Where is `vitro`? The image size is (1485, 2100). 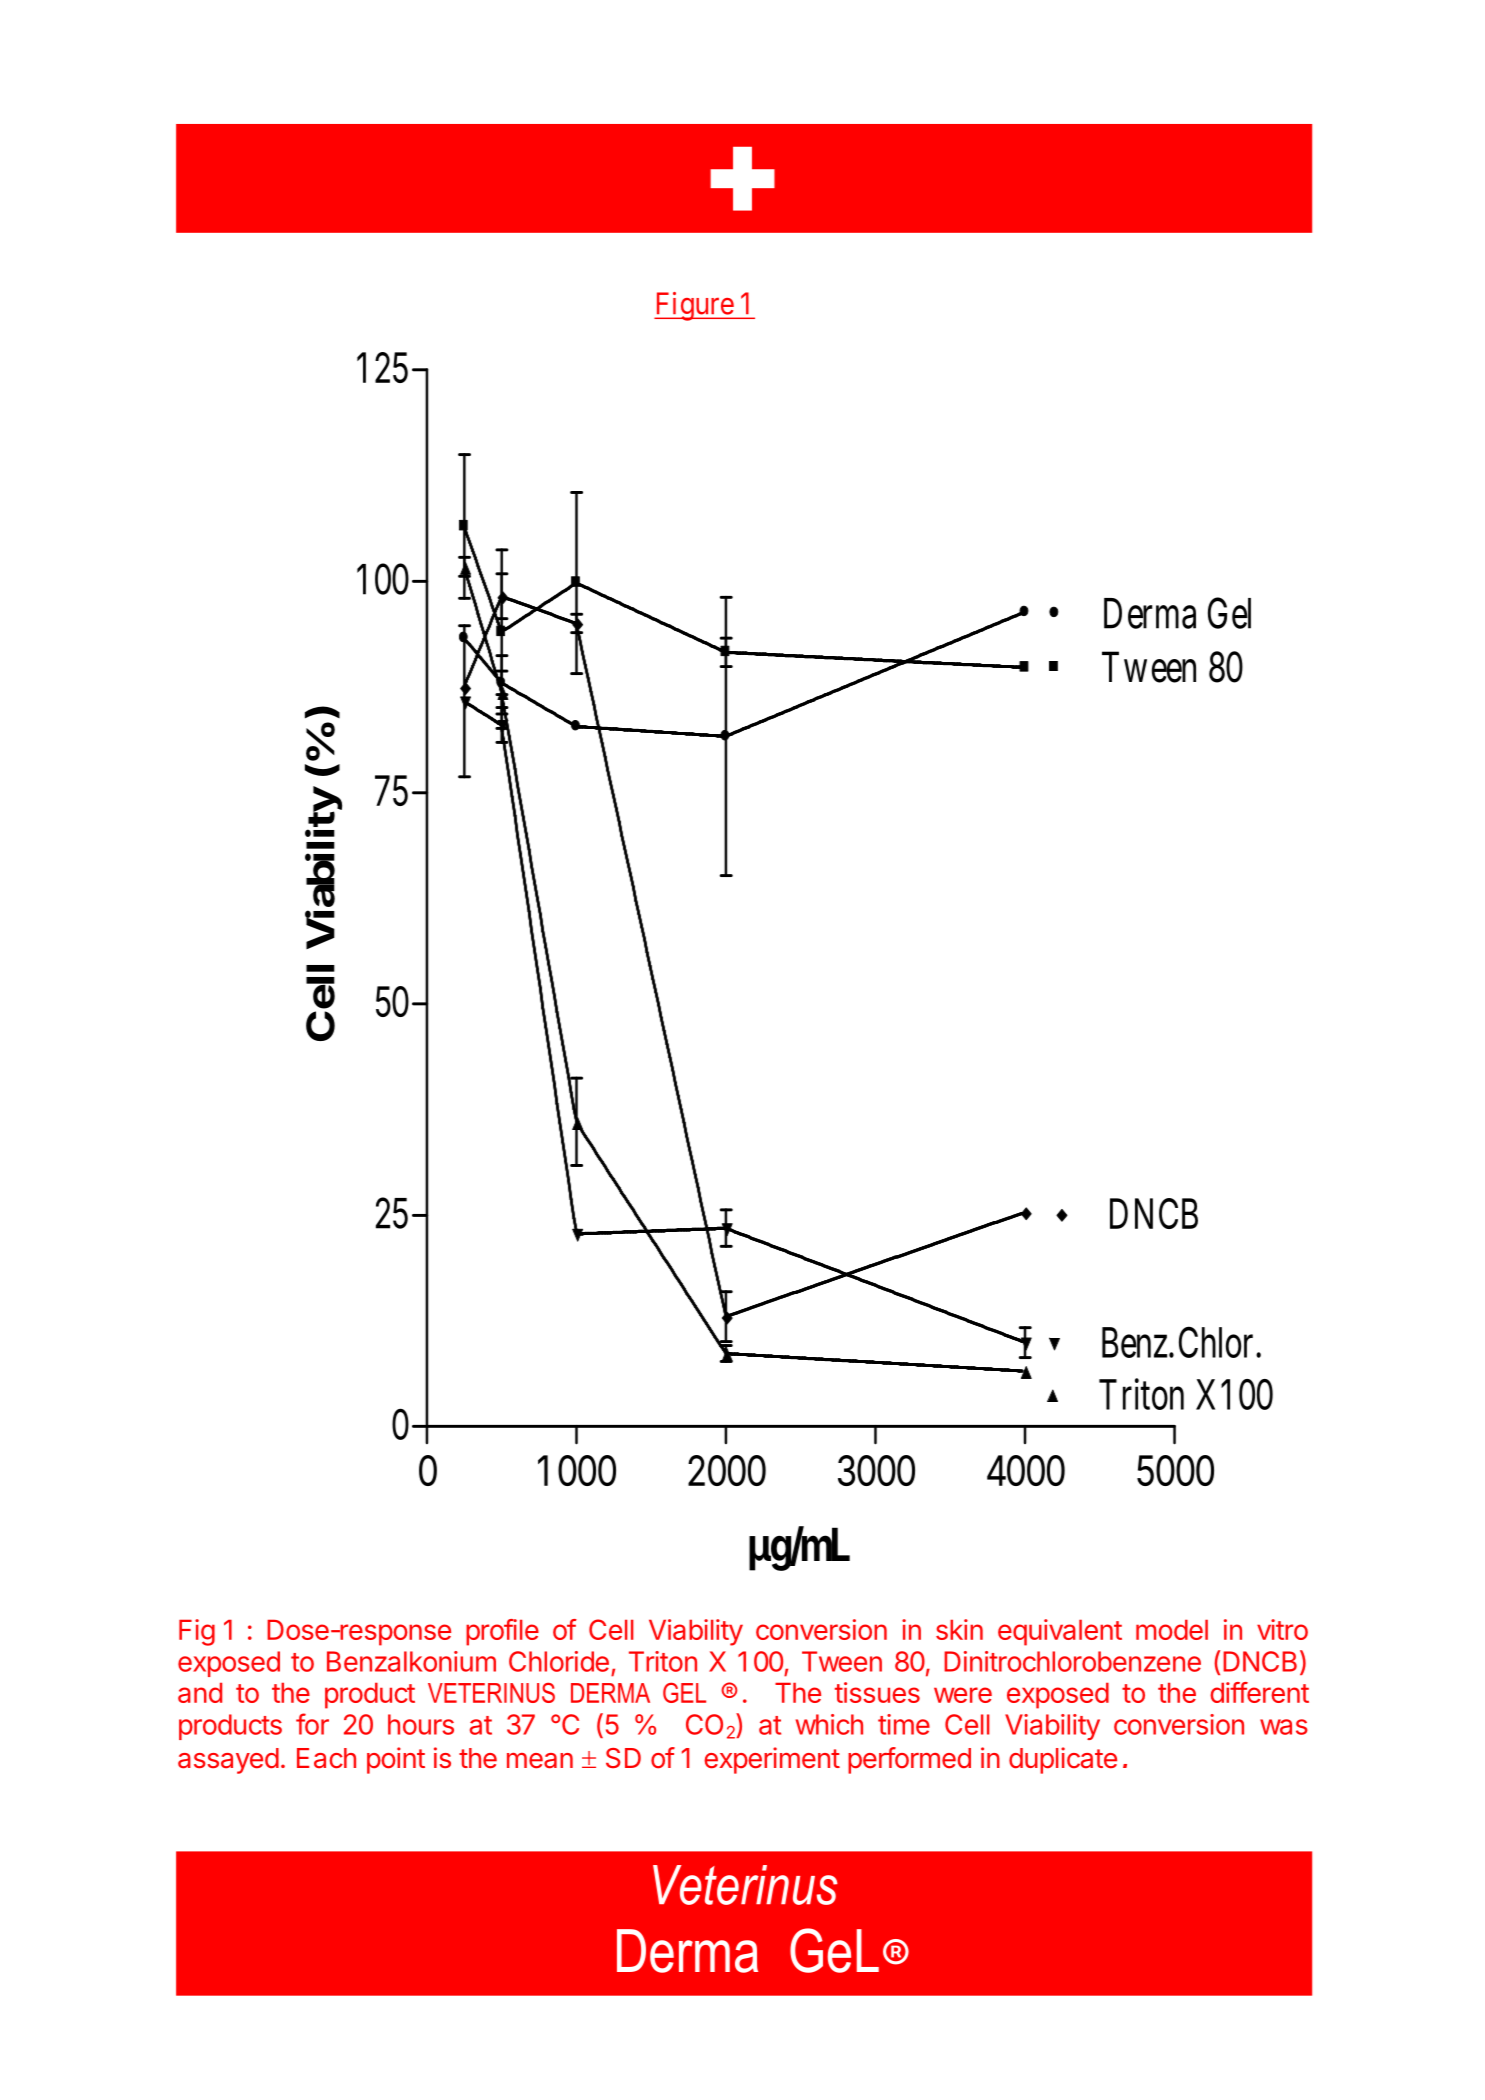
vitro is located at coordinates (1282, 1629).
